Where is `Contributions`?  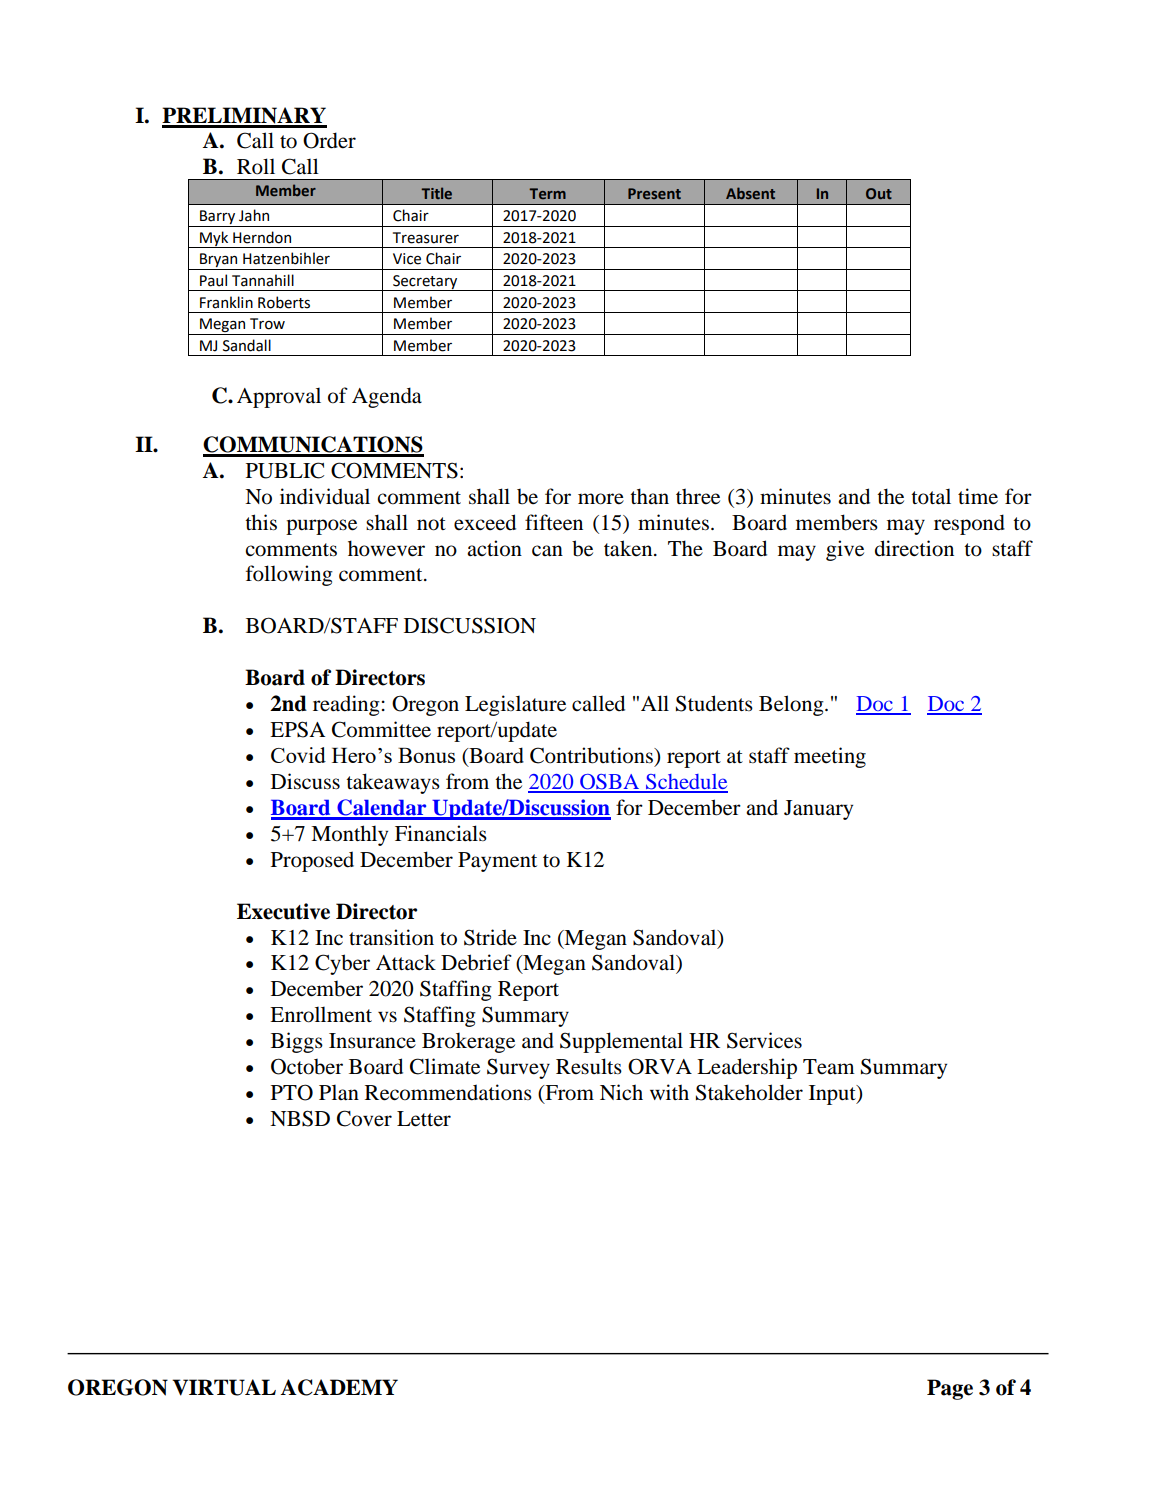 Contributions is located at coordinates (592, 755).
